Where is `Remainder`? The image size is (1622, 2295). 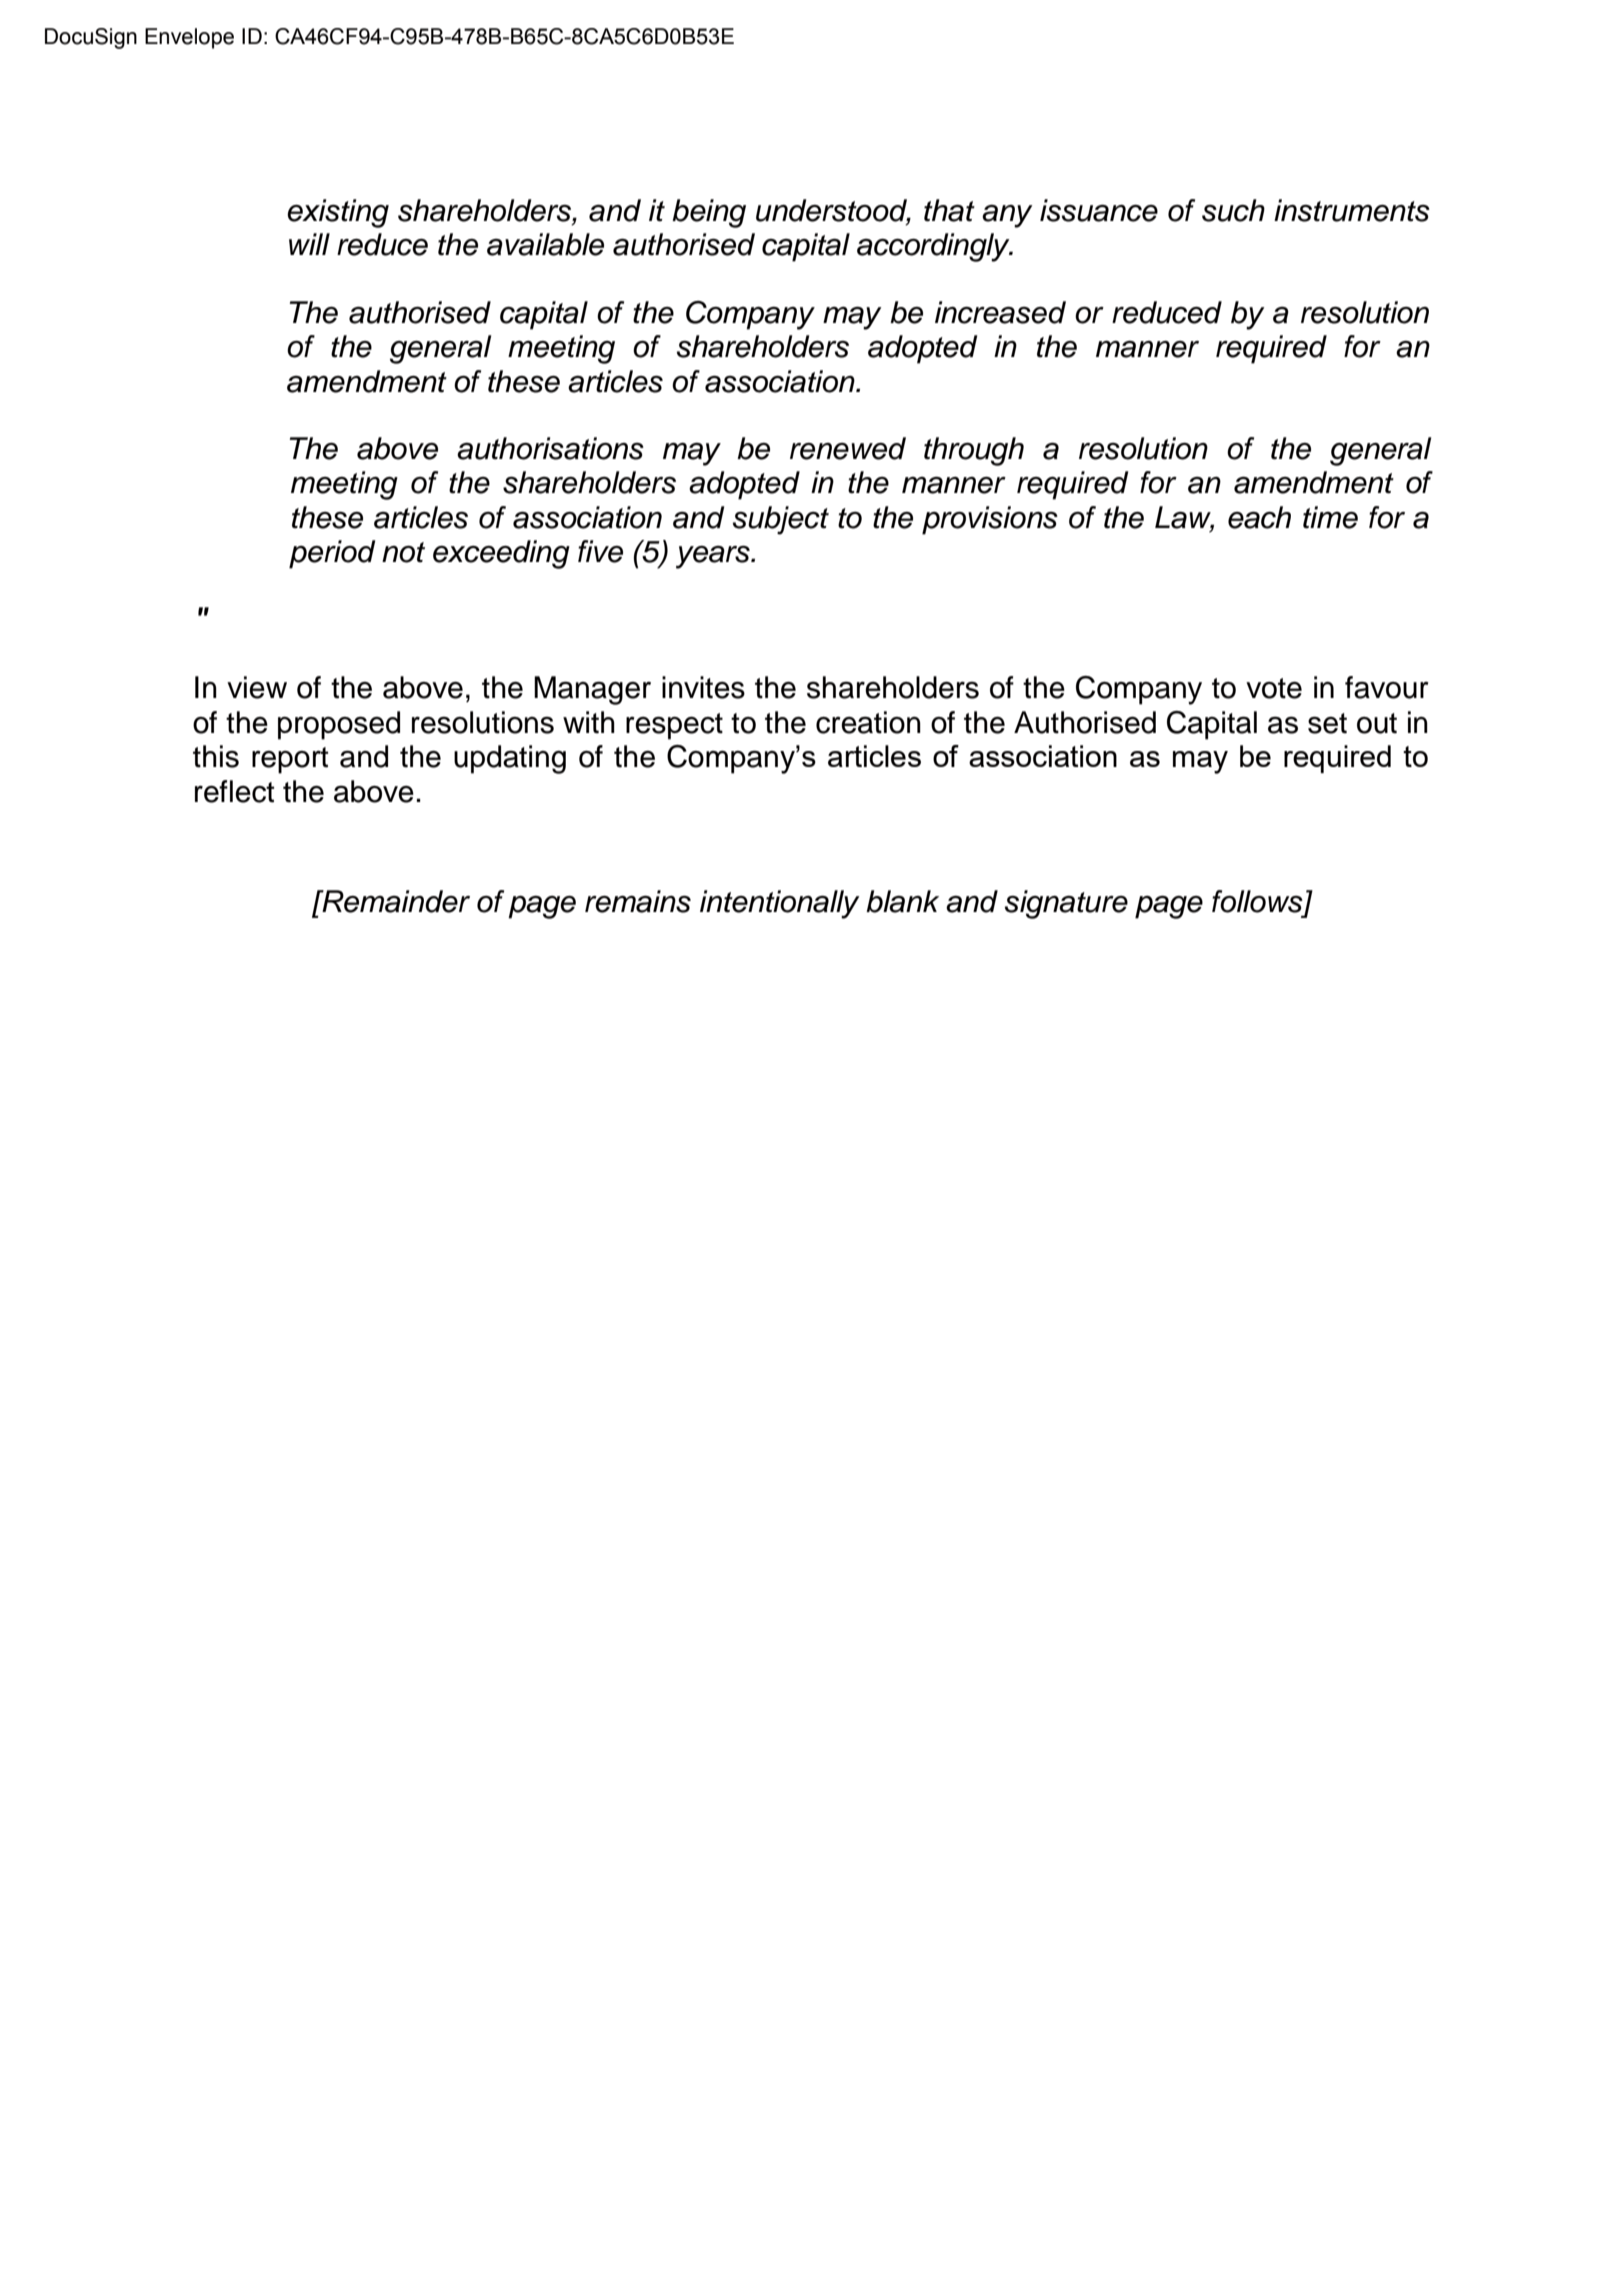
Remainder is located at coordinates (395, 901).
